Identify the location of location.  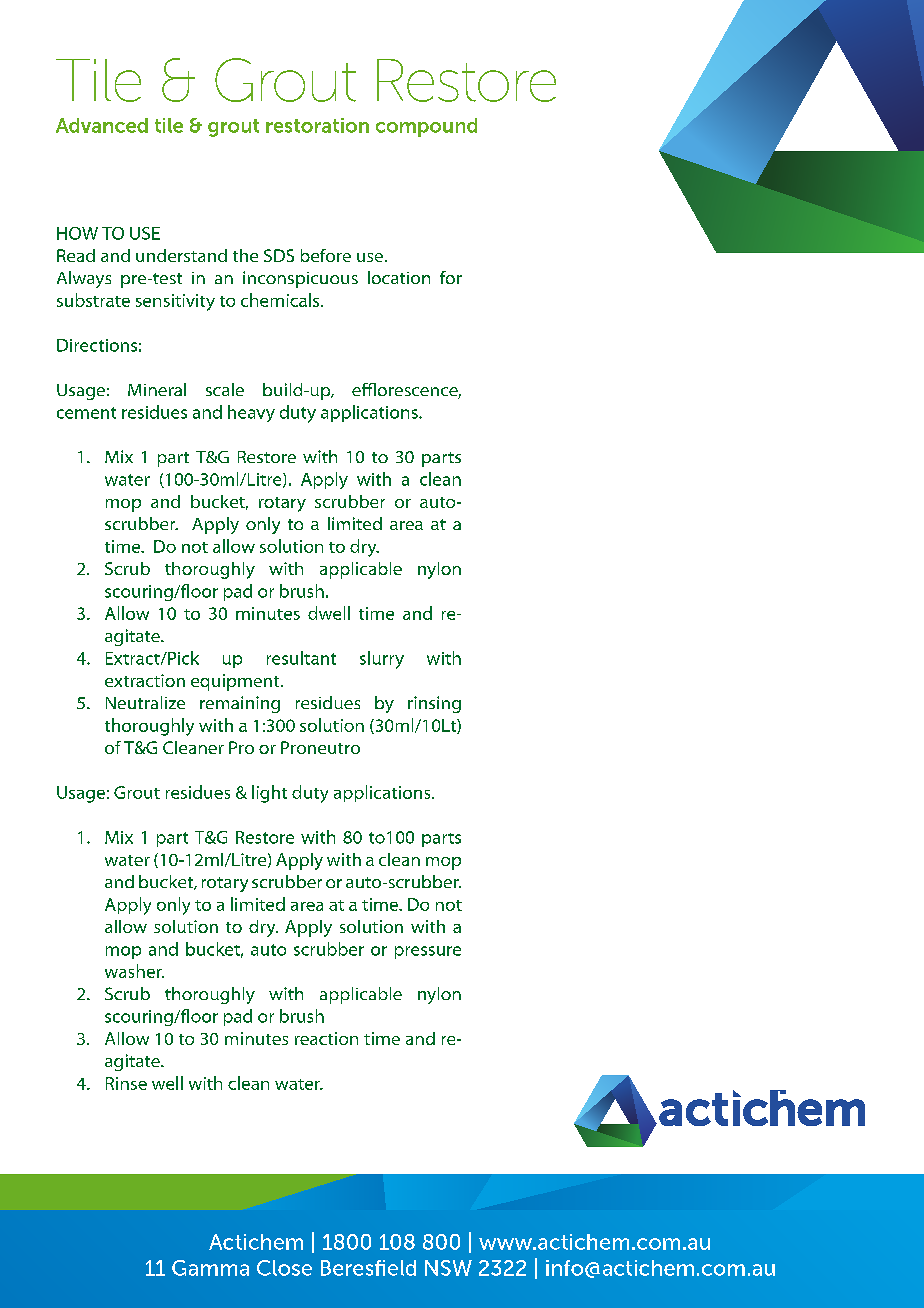
(399, 277).
